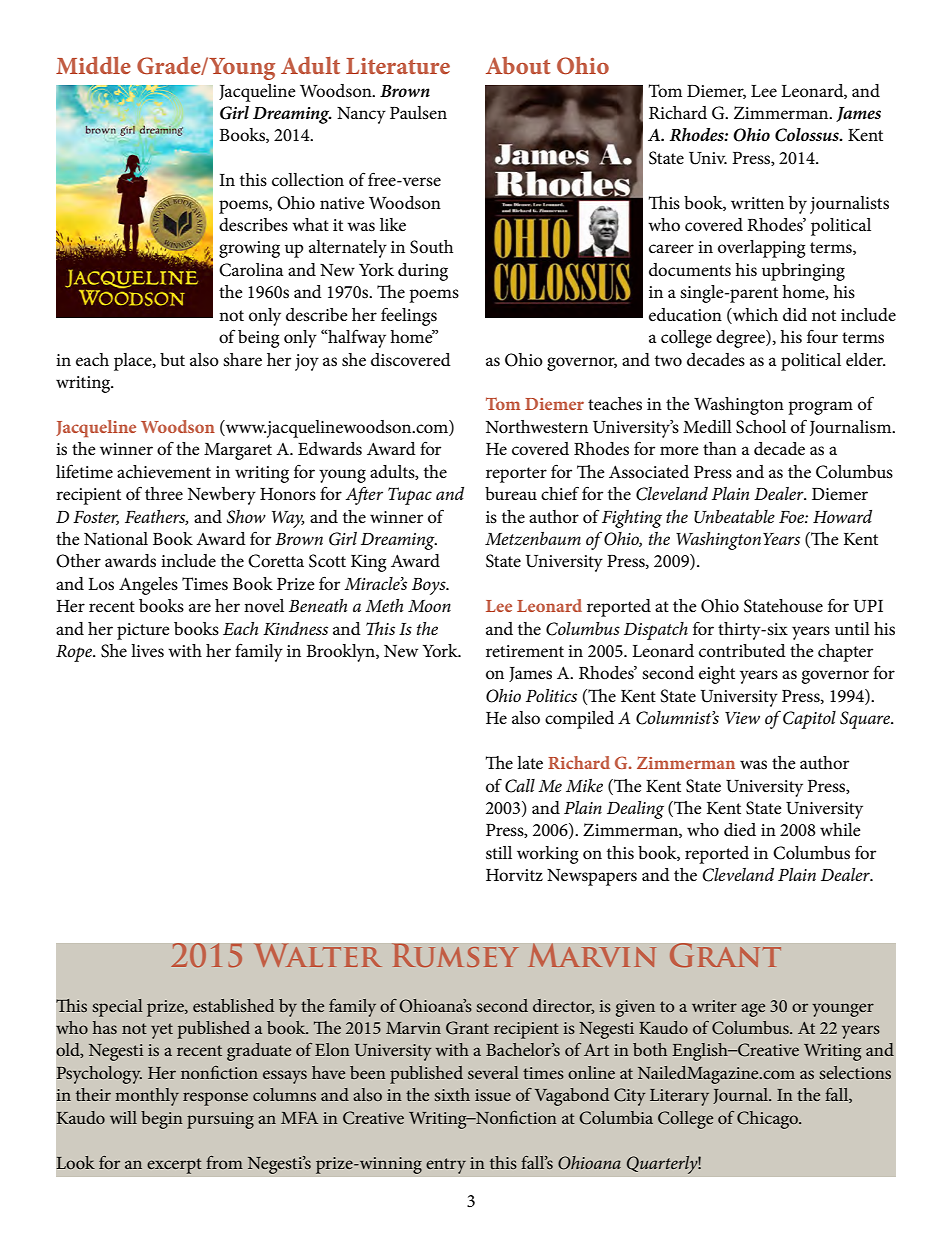  I want to click on four, so click(822, 337).
